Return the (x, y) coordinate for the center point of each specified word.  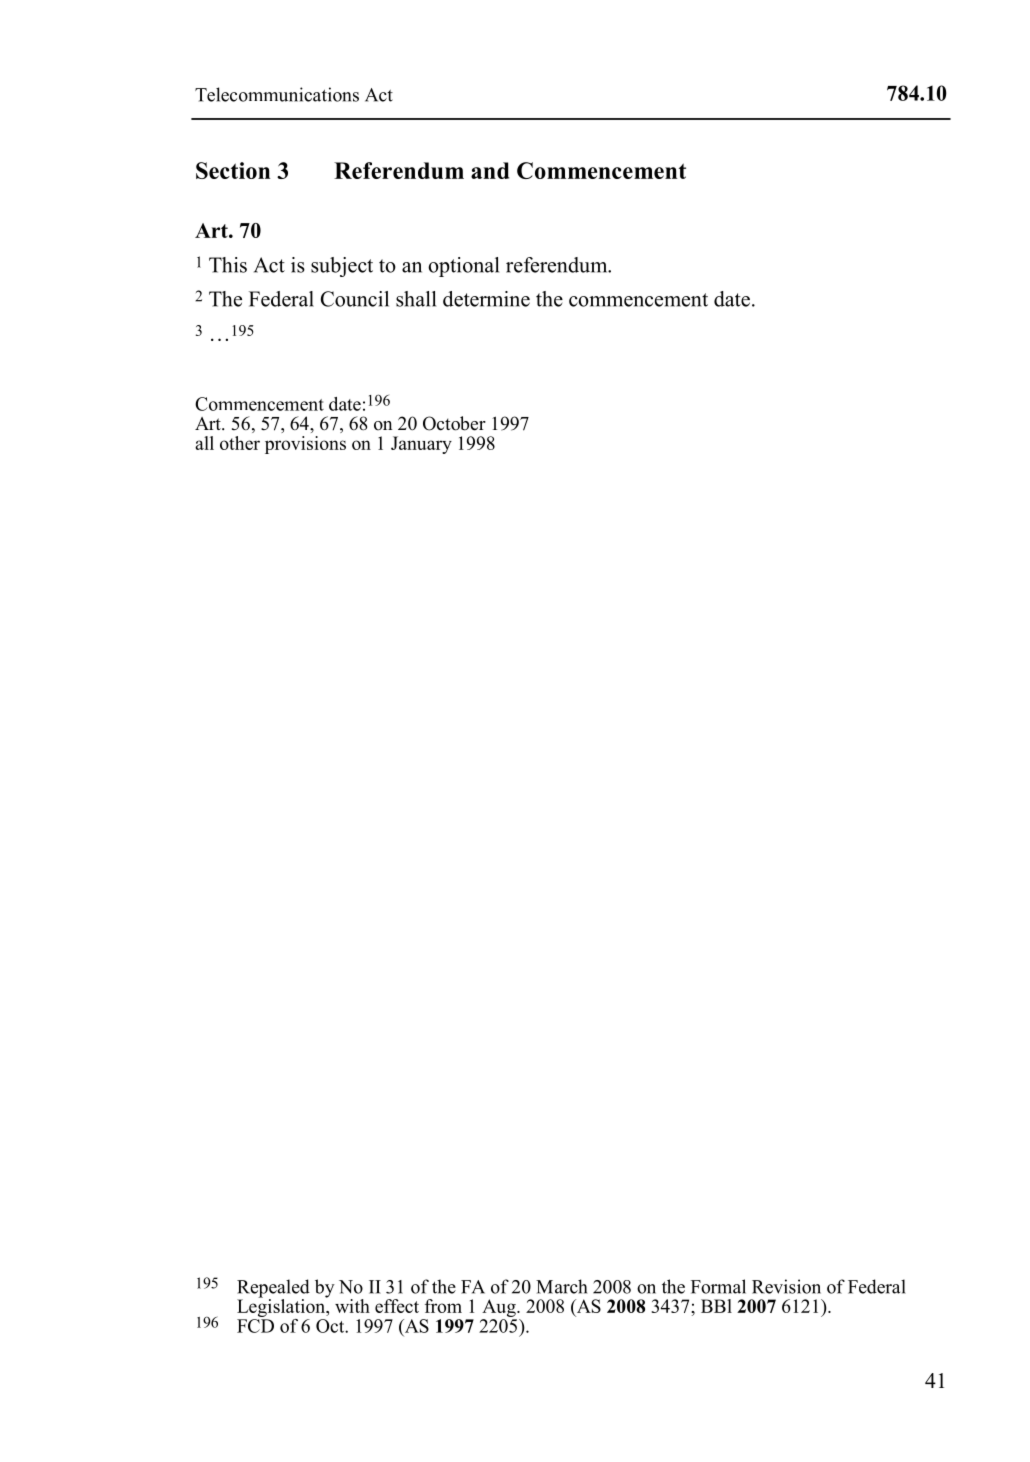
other (240, 443)
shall (416, 299)
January (421, 445)
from (443, 1306)
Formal (718, 1286)
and (490, 170)
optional (463, 267)
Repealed (273, 1289)
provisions (305, 445)
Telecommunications (277, 94)
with (352, 1306)
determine (486, 299)
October (454, 423)
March (561, 1286)
